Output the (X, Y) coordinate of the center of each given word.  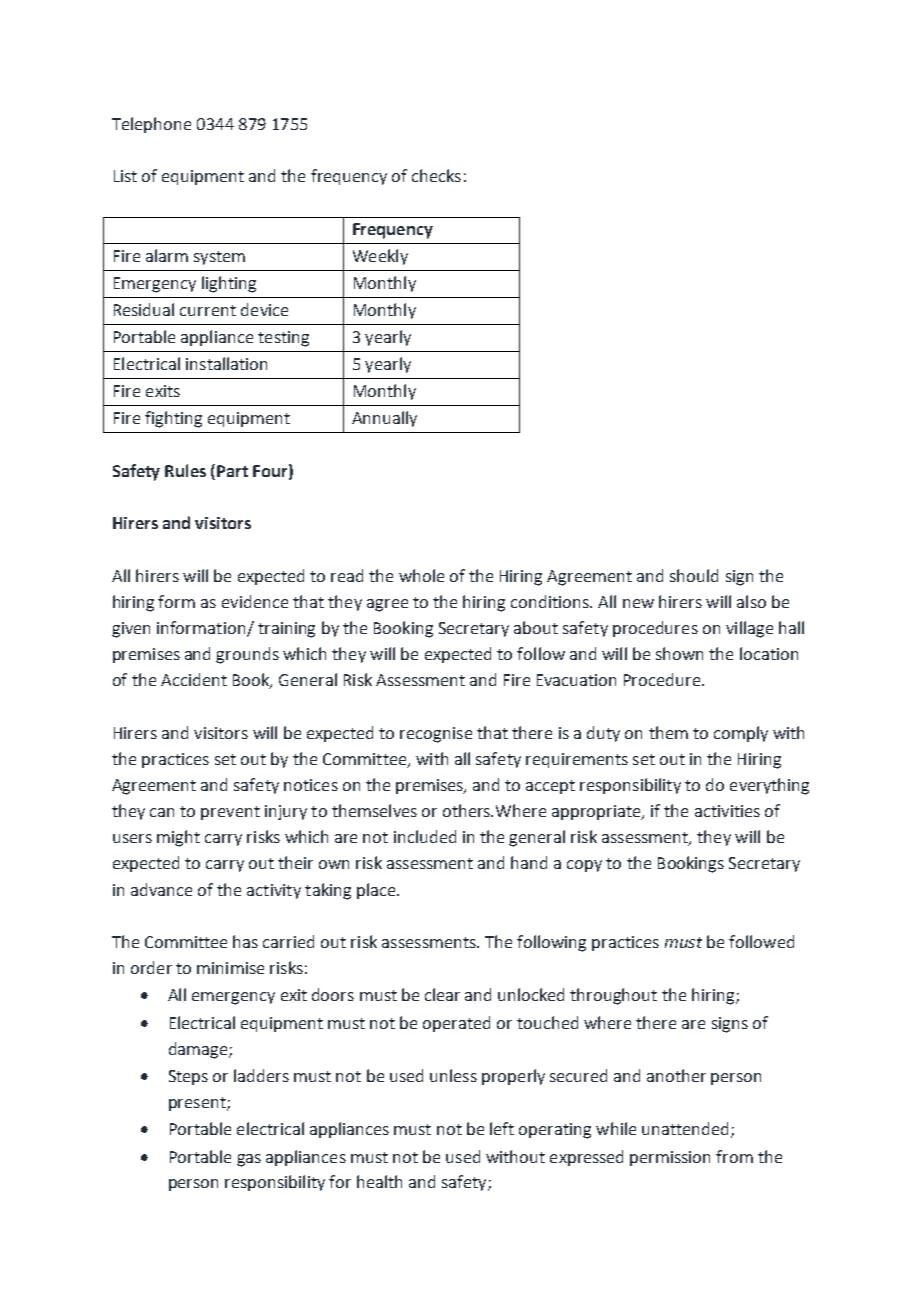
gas (249, 1160)
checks (436, 175)
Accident (194, 679)
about (536, 627)
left (502, 1128)
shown (679, 653)
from (734, 1156)
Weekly (380, 257)
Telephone (151, 125)
